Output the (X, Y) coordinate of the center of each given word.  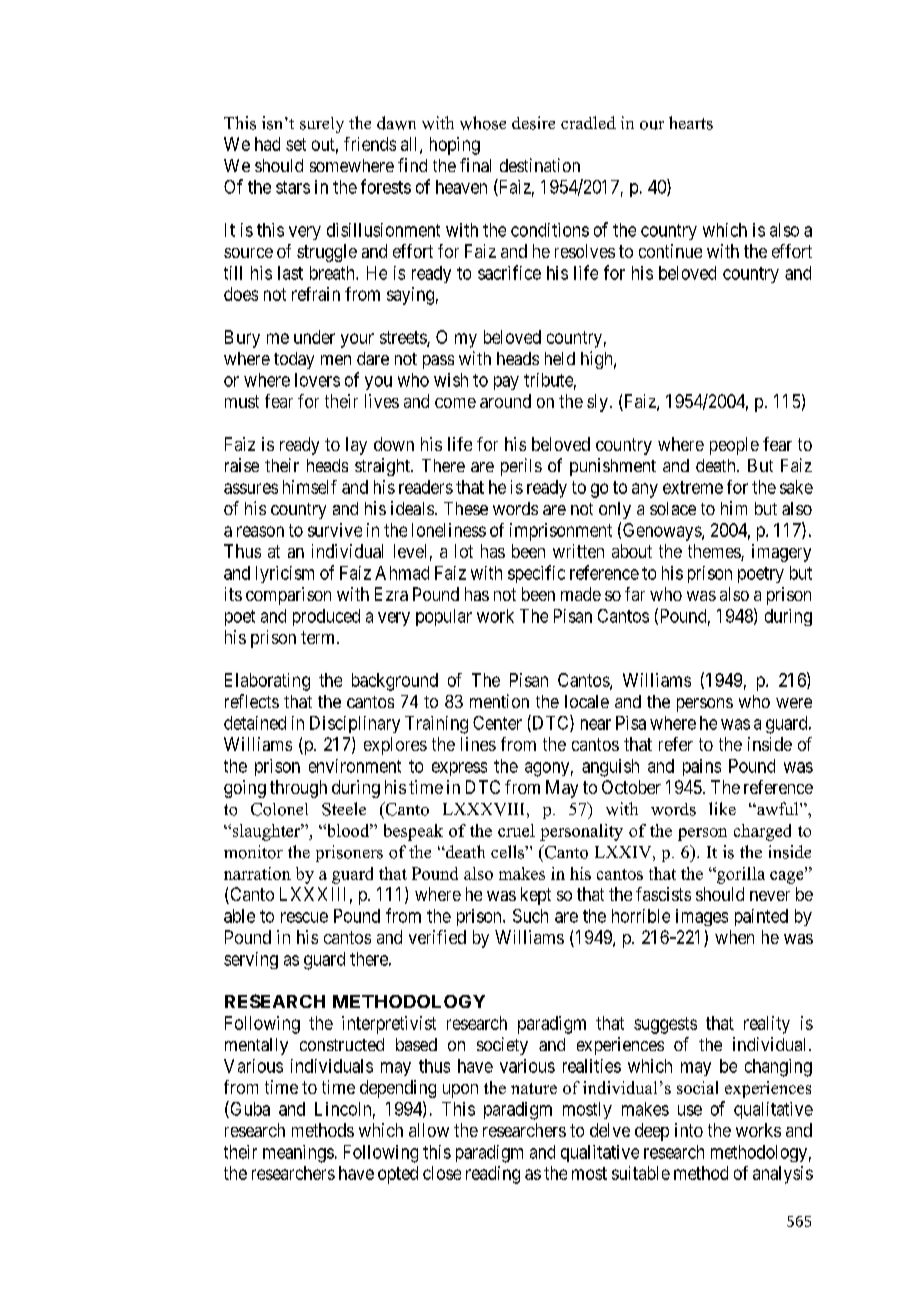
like (722, 808)
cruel (516, 830)
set (296, 144)
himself (310, 487)
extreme (693, 487)
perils (521, 467)
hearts (691, 123)
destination (540, 165)
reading (493, 1175)
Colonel (279, 809)
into (689, 1130)
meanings (298, 1154)
